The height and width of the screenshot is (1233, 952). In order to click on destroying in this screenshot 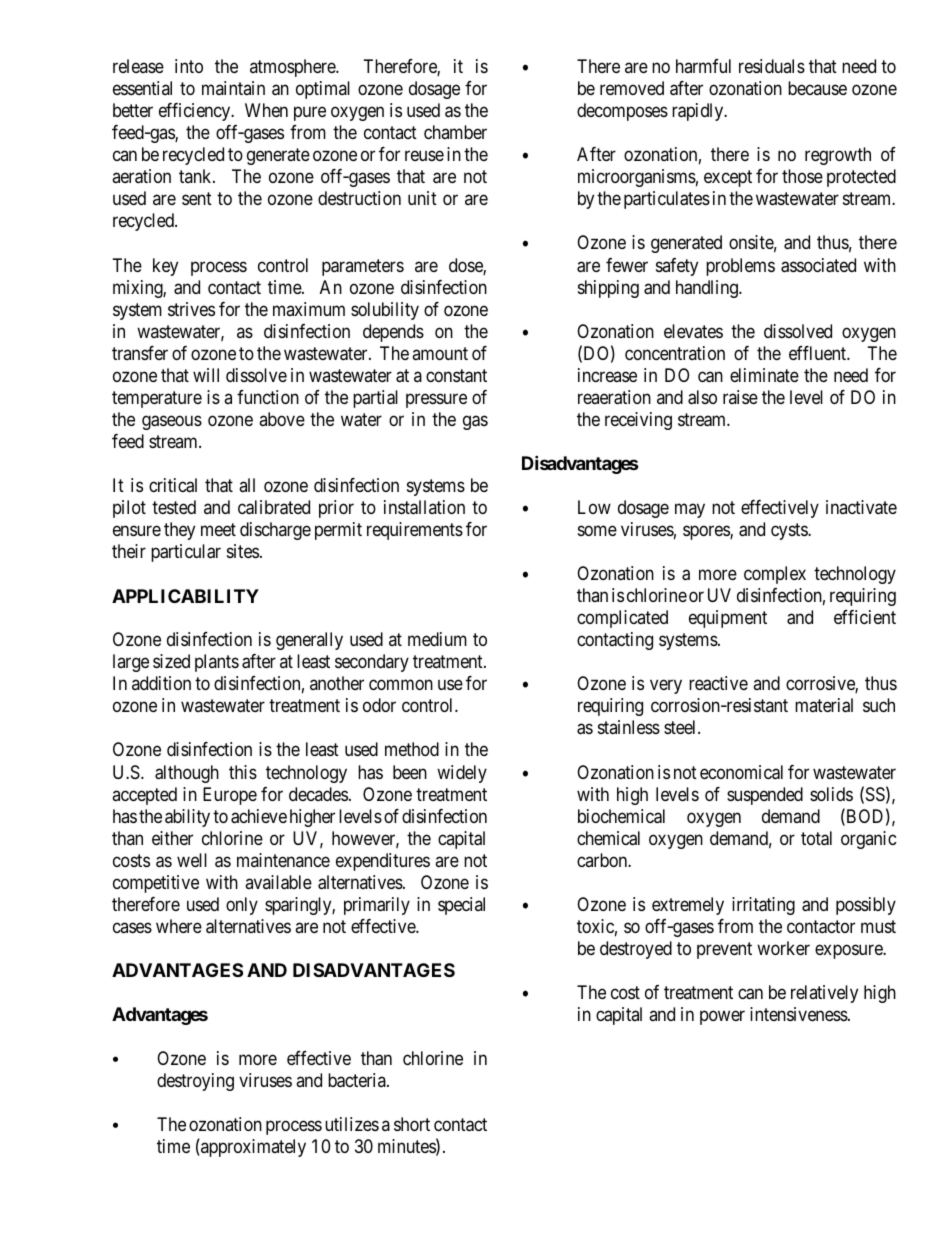, I will do `click(195, 1082)`.
